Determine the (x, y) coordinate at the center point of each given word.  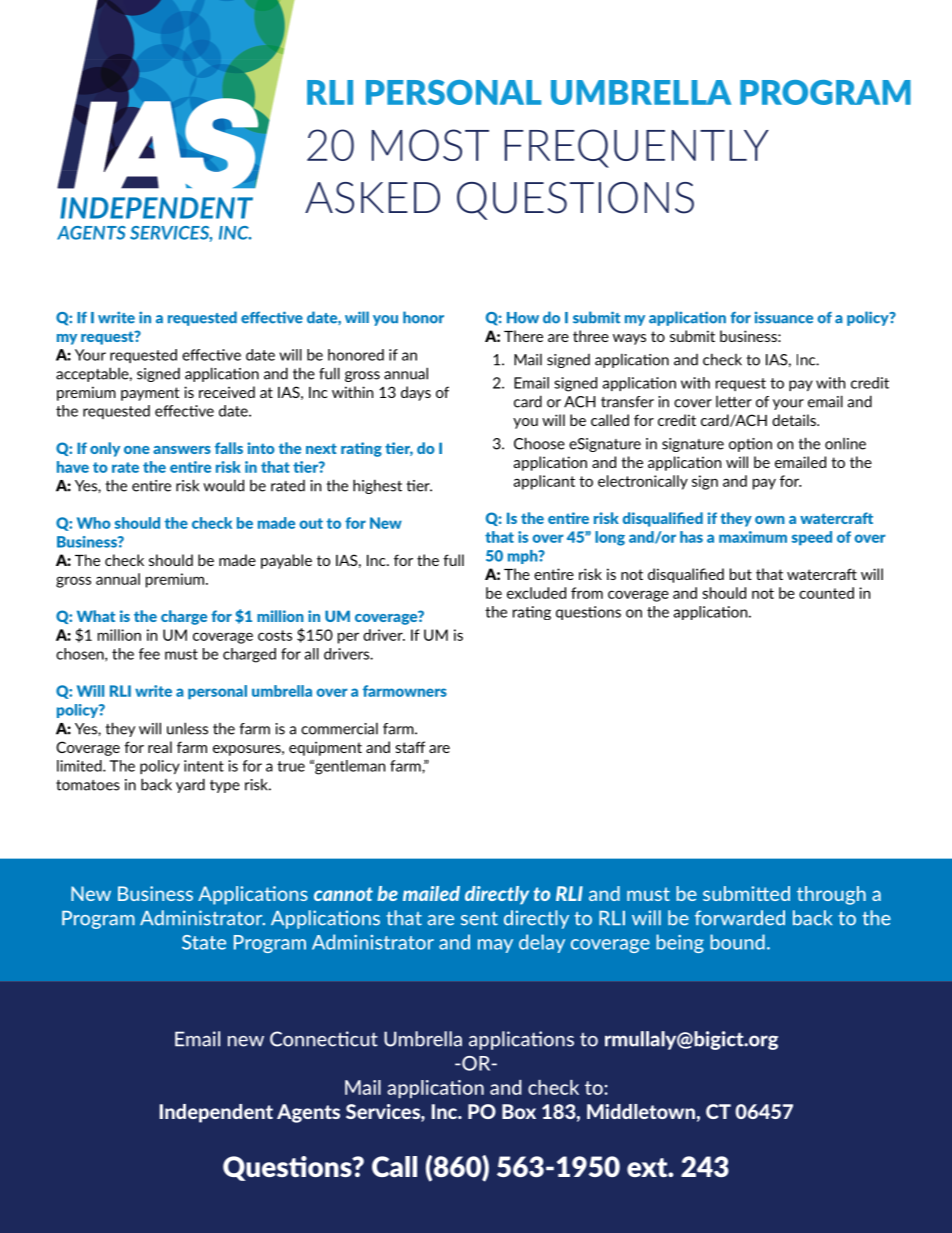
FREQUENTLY (637, 148)
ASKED (372, 198)
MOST (430, 145)
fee (149, 654)
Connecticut (324, 1039)
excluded (536, 593)
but (741, 574)
